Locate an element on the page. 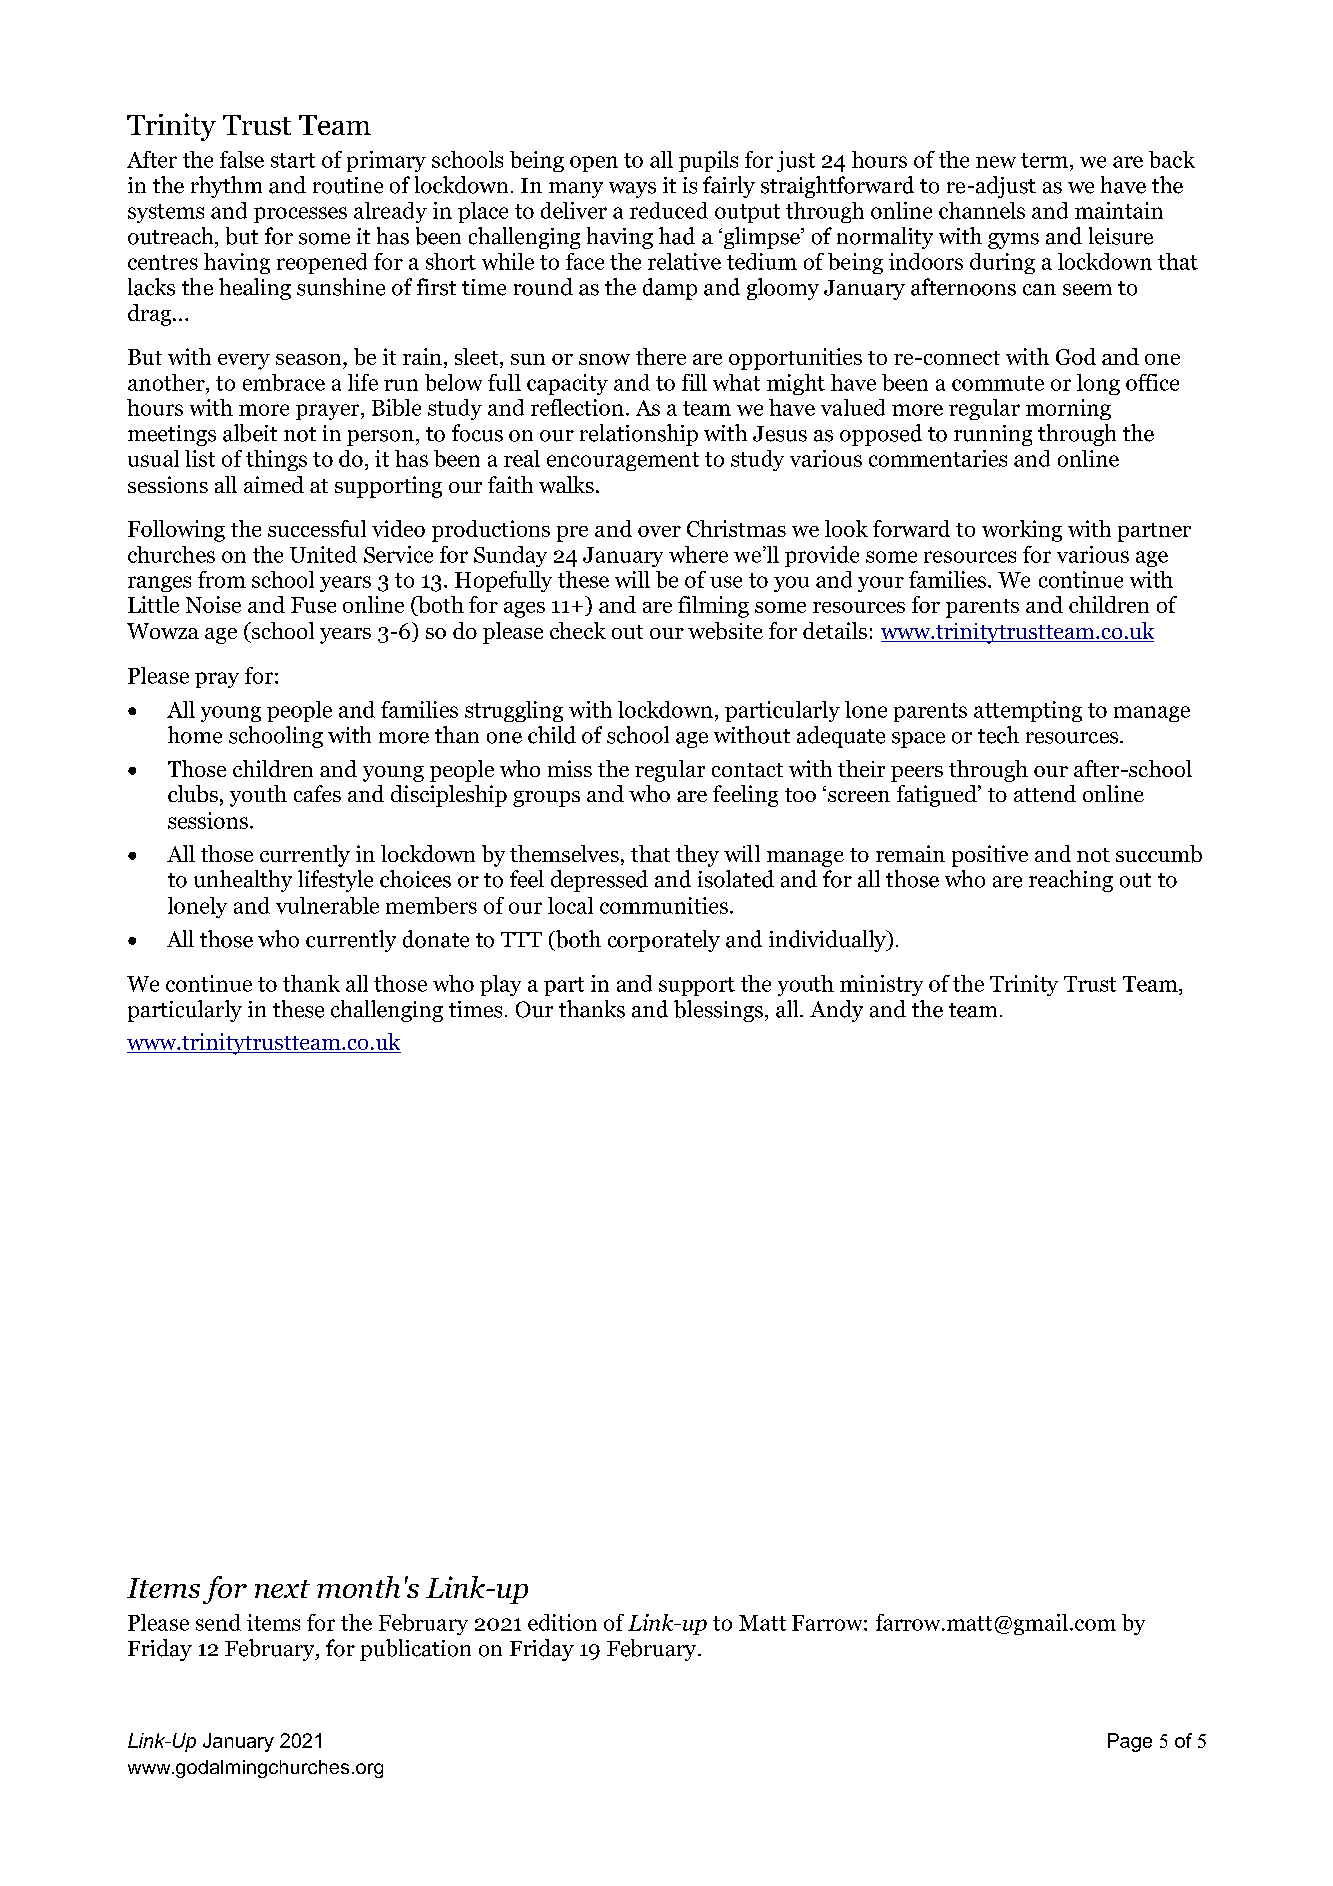  corporately is located at coordinates (664, 941).
